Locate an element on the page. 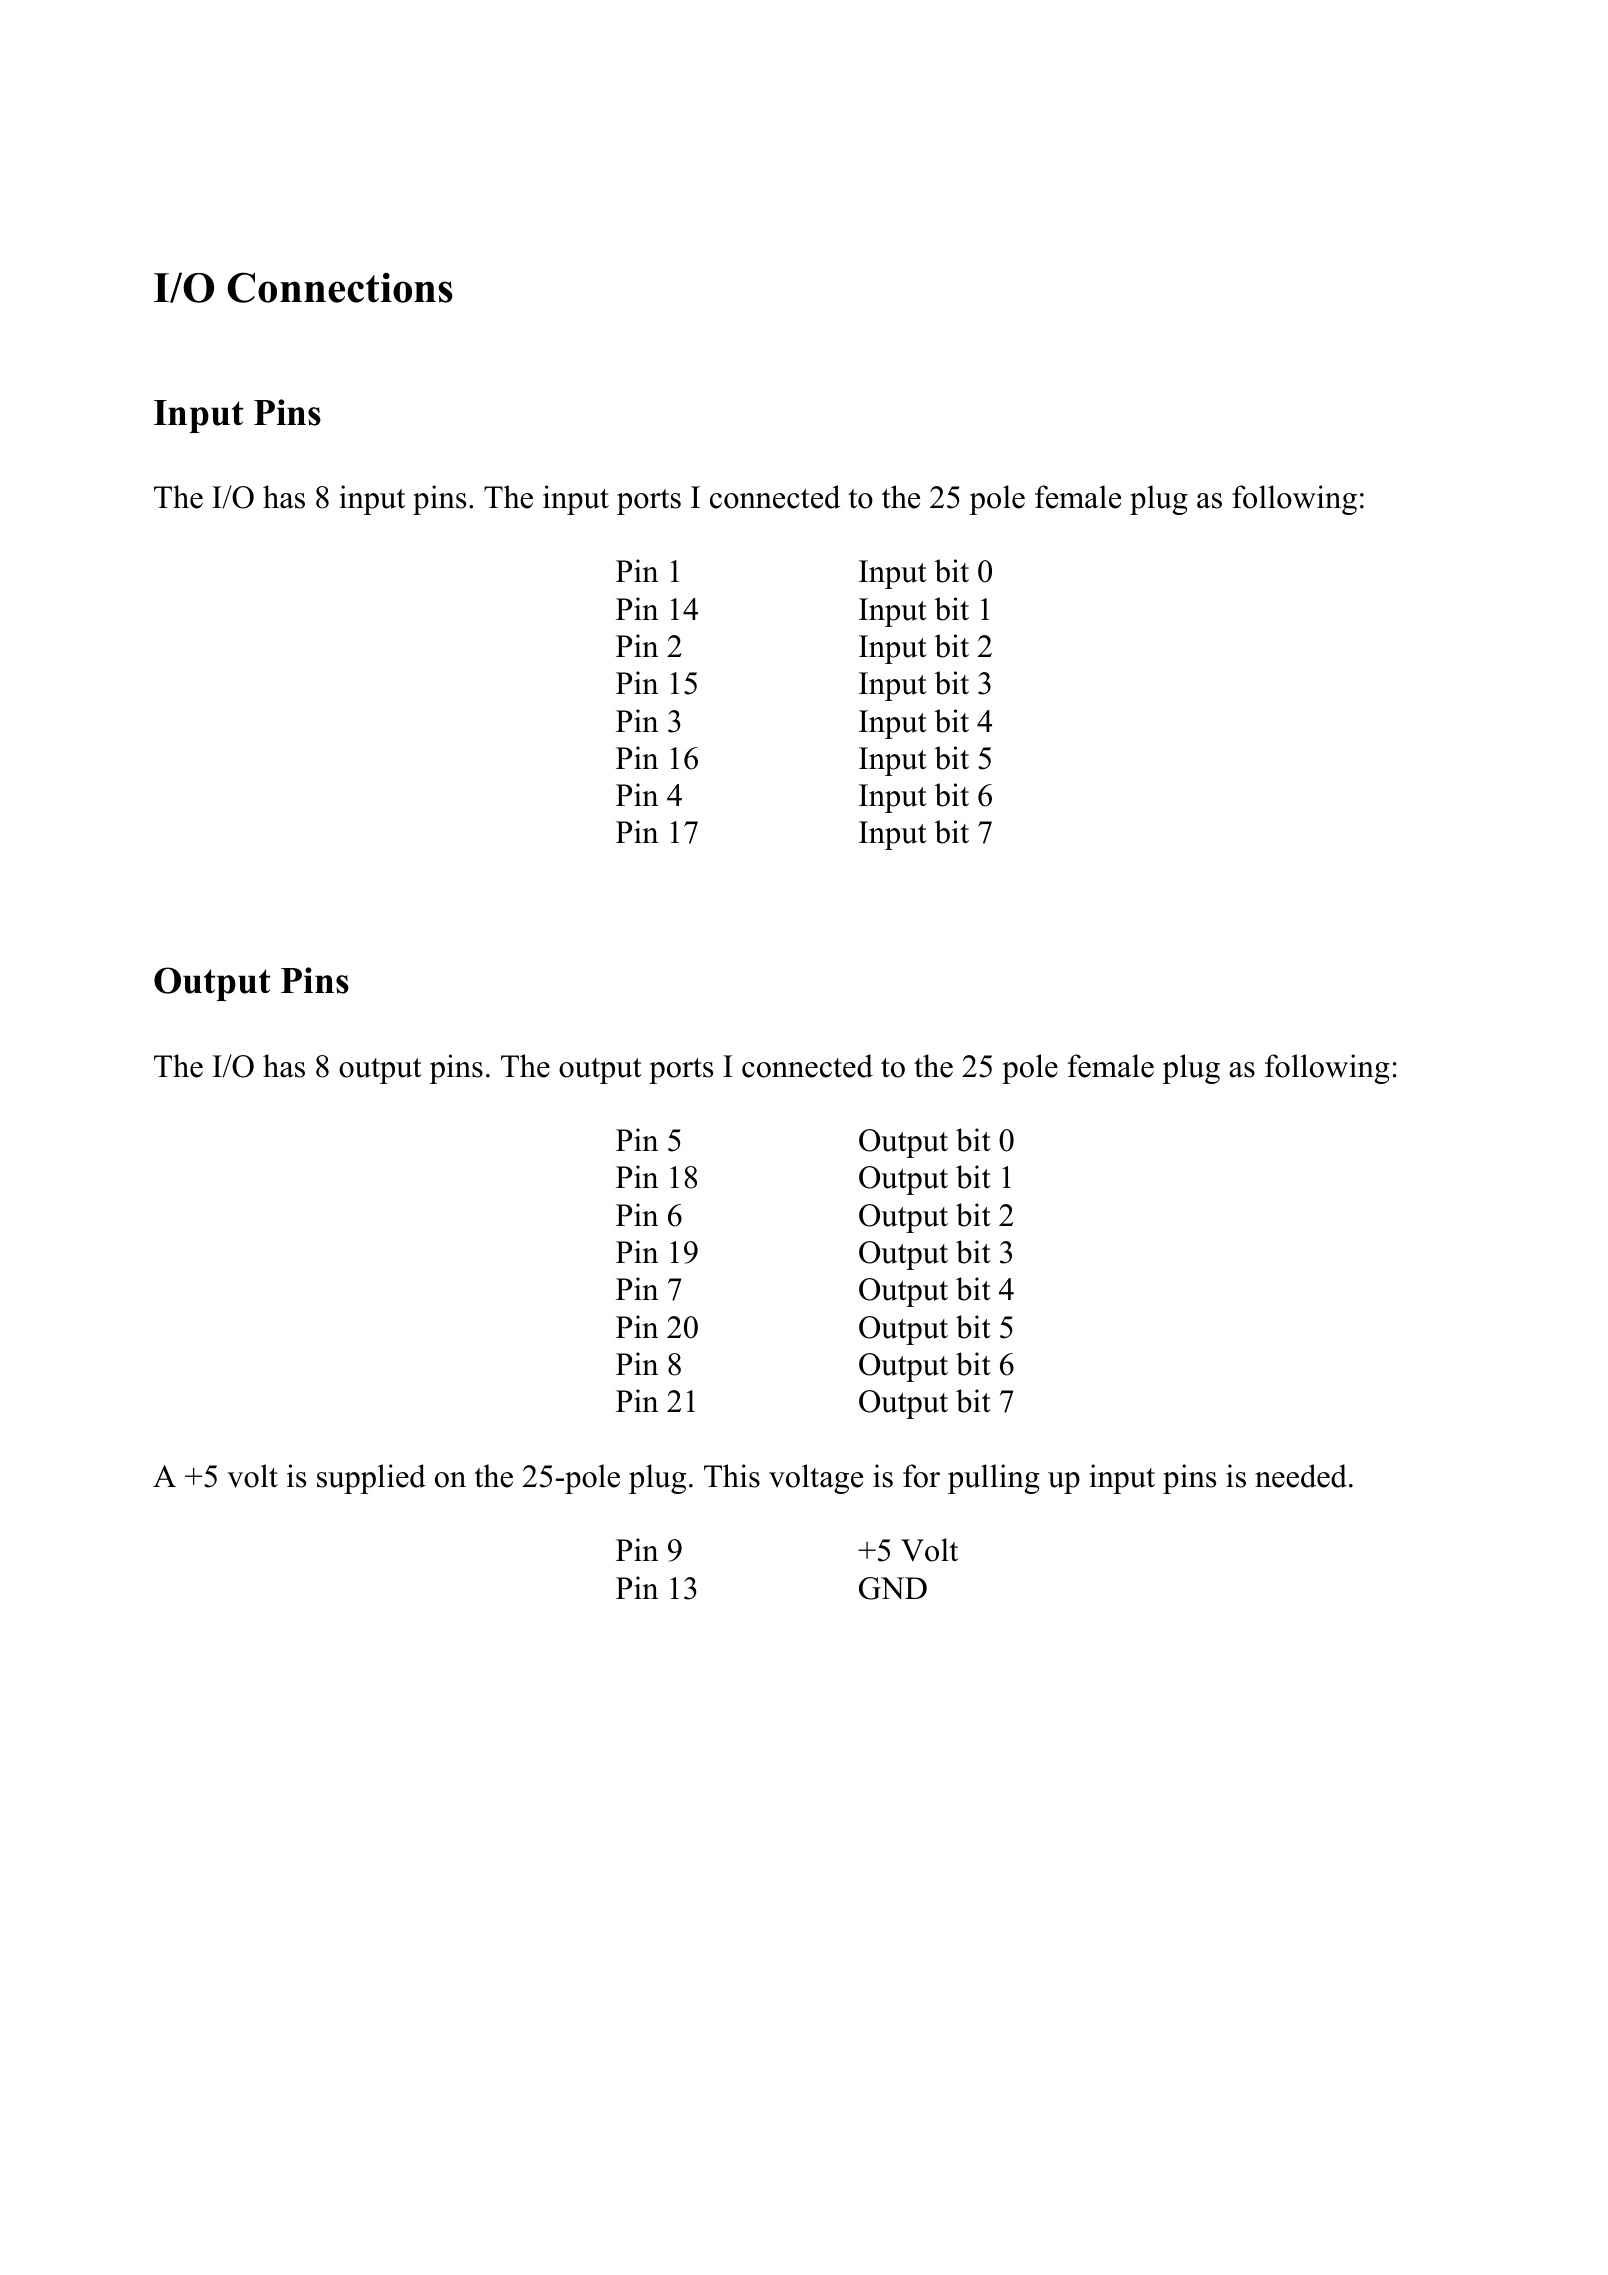 The height and width of the page is (2275, 1608). GND is located at coordinates (893, 1588).
